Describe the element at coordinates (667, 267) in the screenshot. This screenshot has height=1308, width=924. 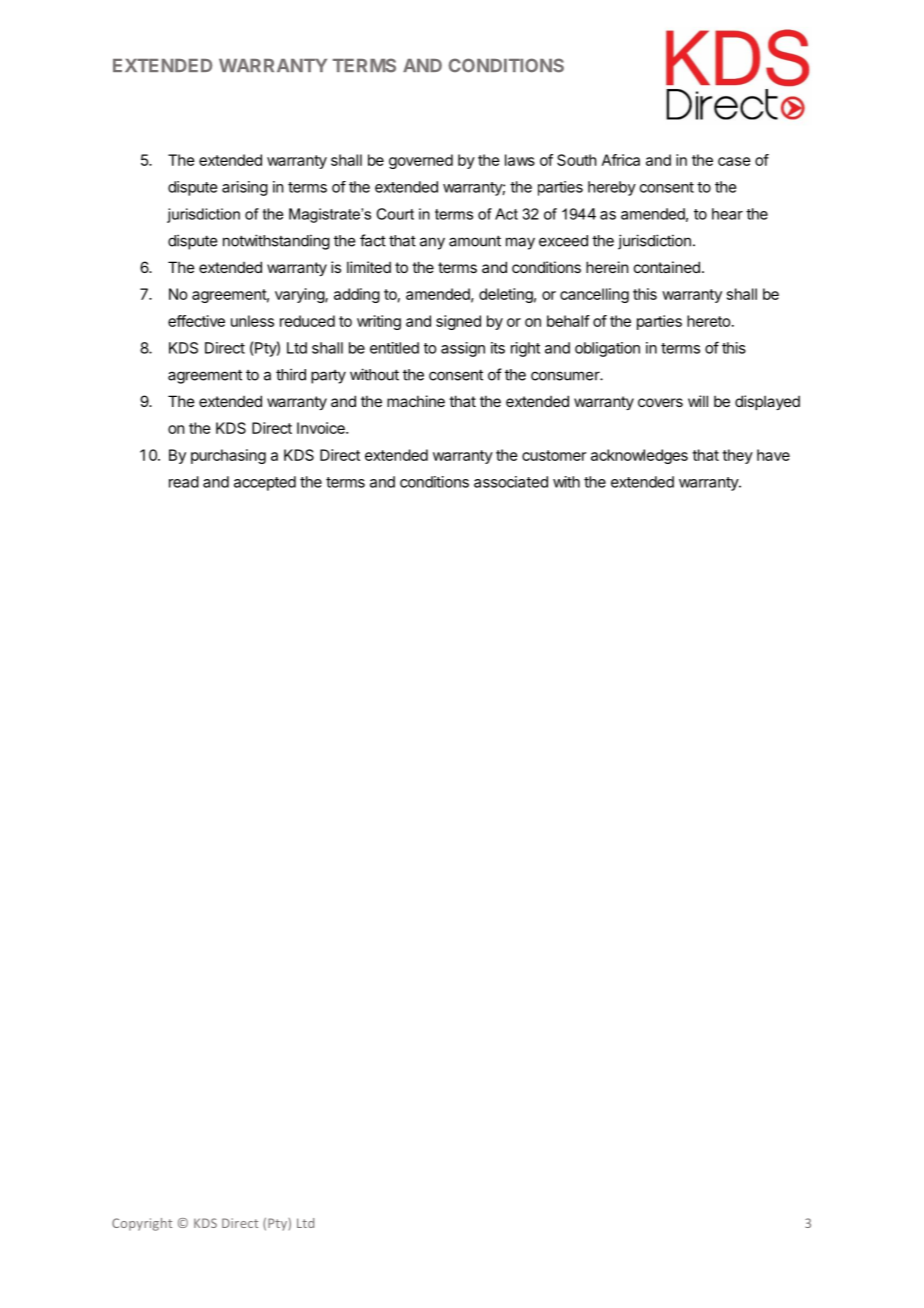
I see `contained` at that location.
